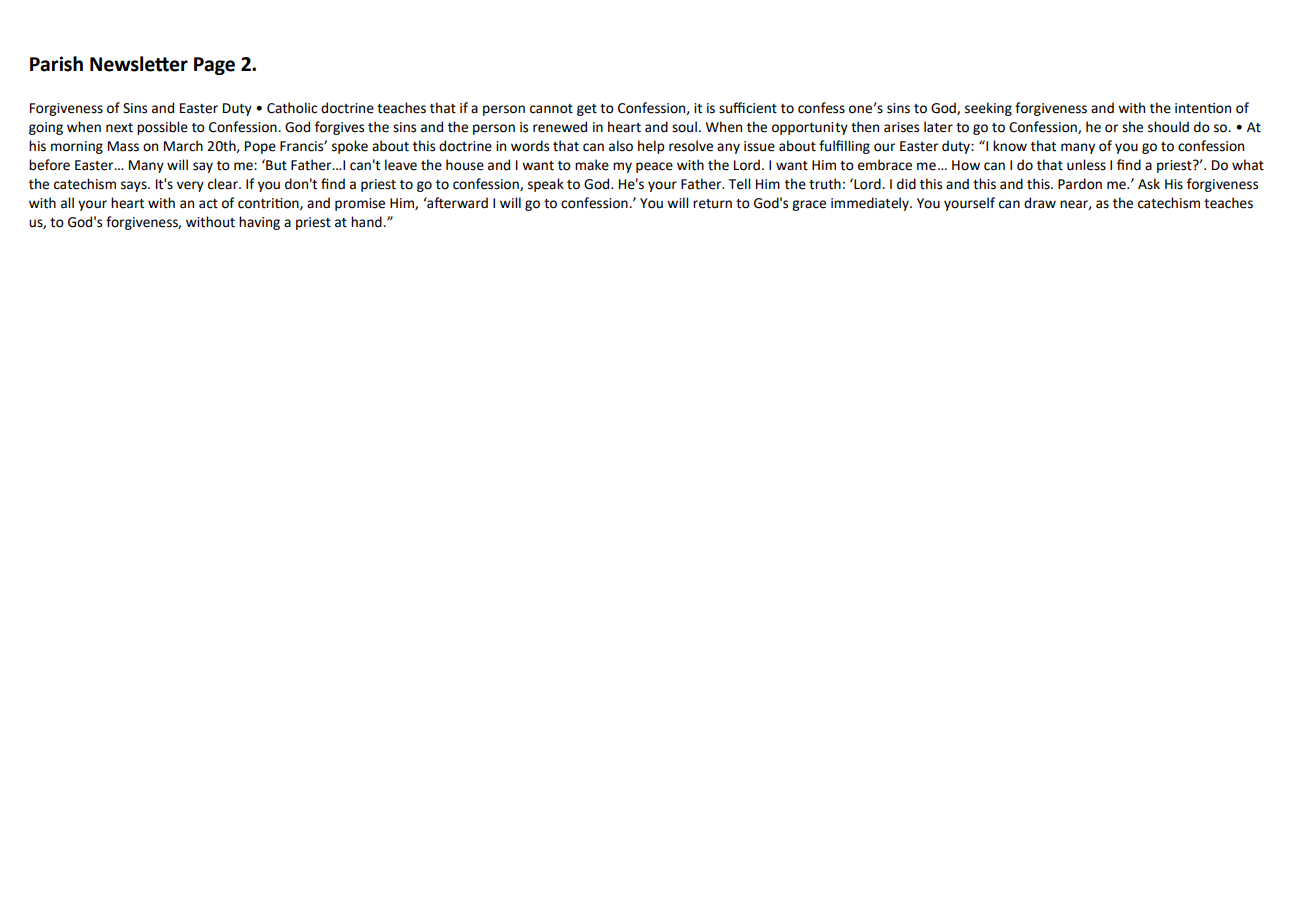  I want to click on having, so click(259, 223).
